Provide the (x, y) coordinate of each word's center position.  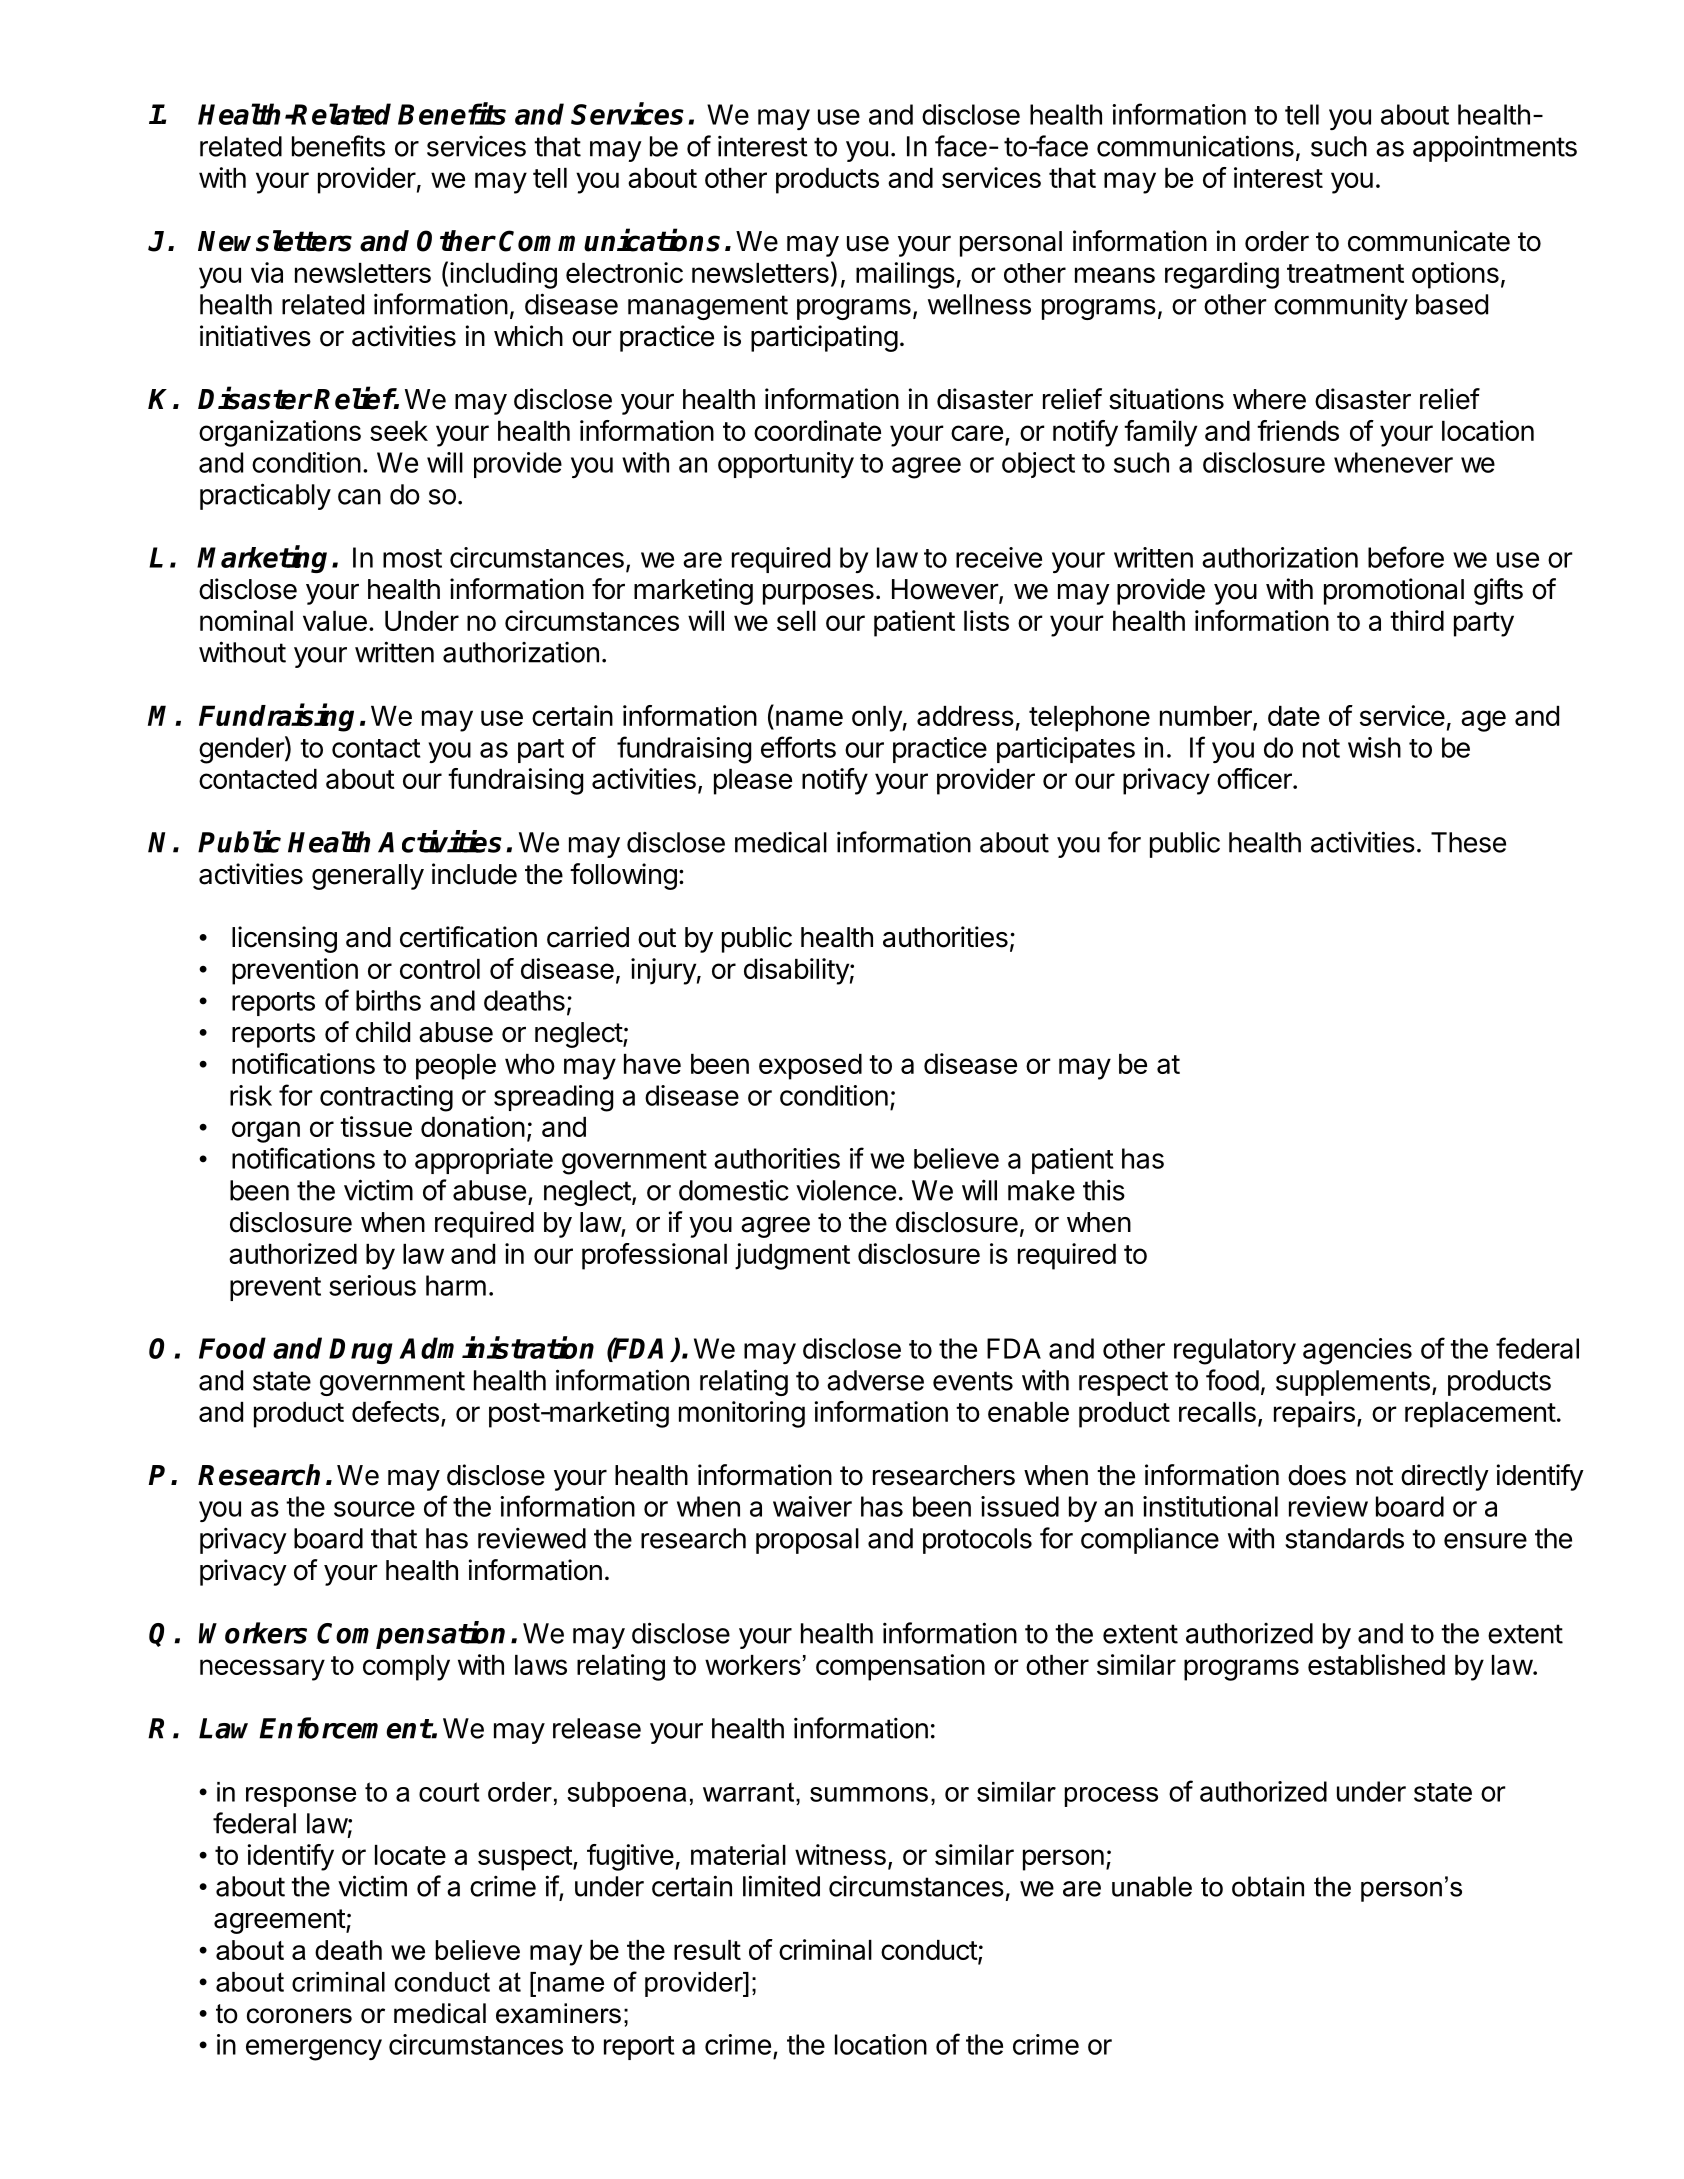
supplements (1353, 1383)
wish (1374, 747)
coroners (299, 2016)
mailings (905, 275)
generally (368, 877)
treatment (1345, 273)
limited (781, 1886)
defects (395, 1411)
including (503, 275)
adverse (875, 1380)
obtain (1268, 1886)
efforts (798, 747)
